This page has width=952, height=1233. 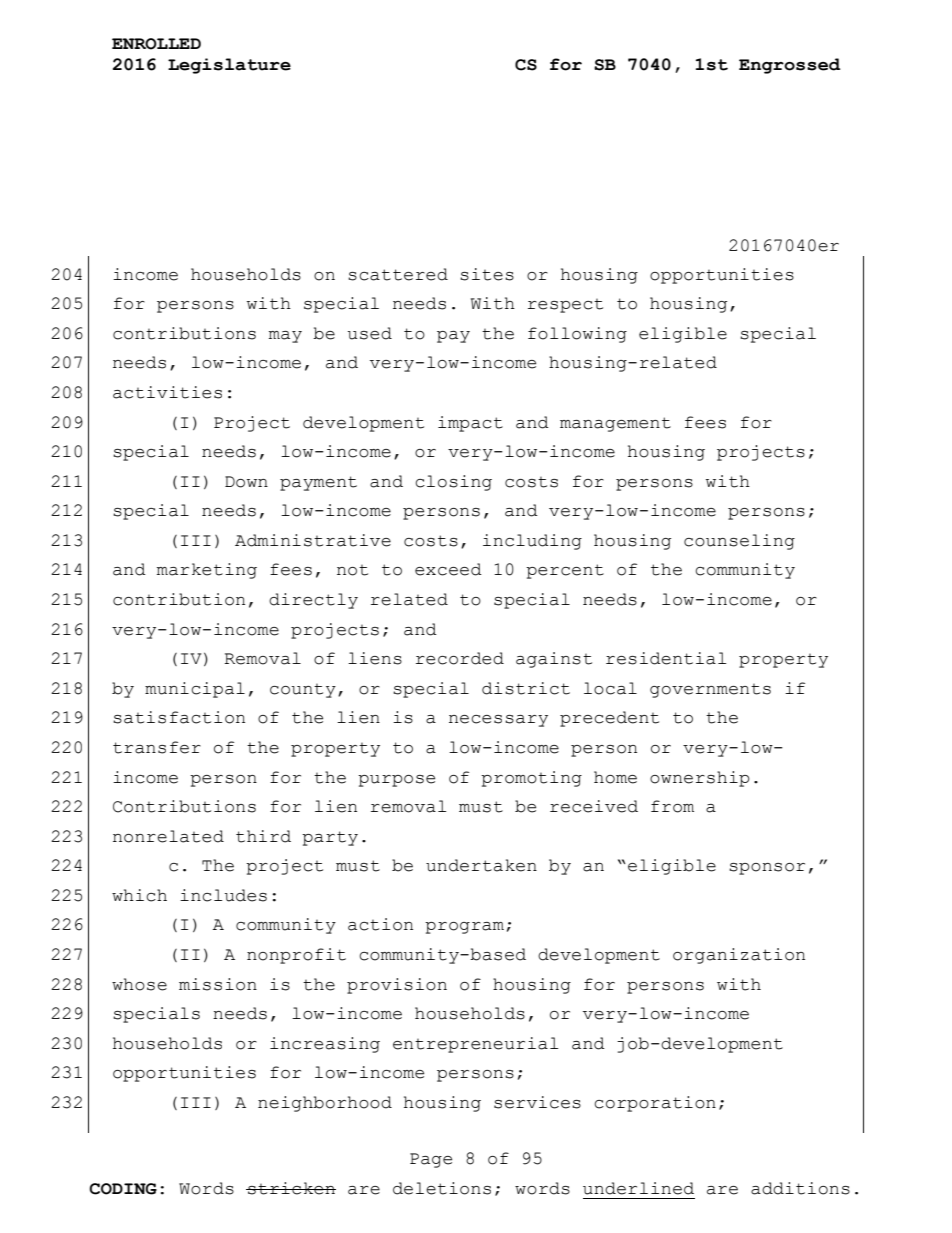 I want to click on includes, so click(x=223, y=895).
